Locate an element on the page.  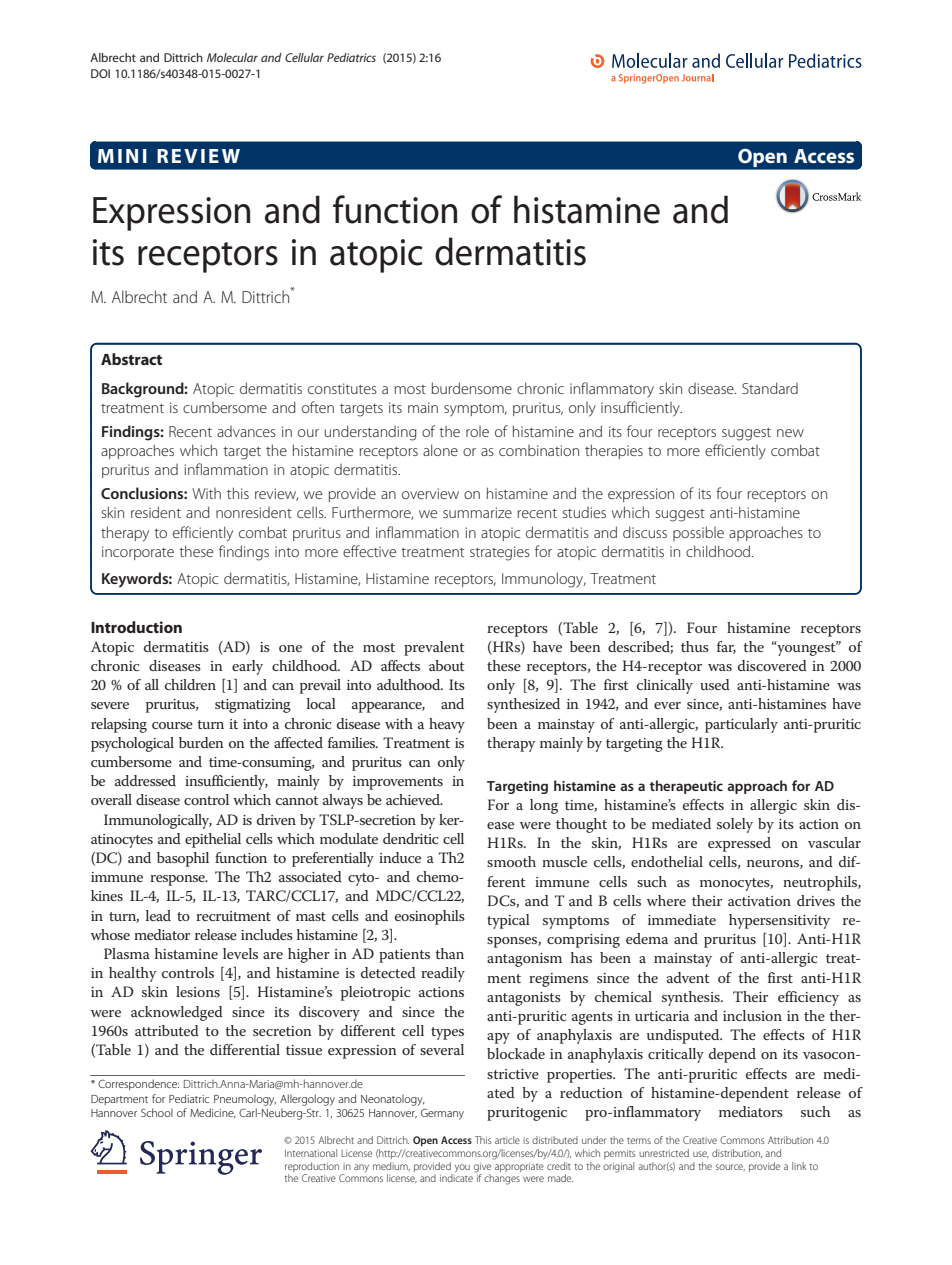
incorporate is located at coordinates (138, 553).
